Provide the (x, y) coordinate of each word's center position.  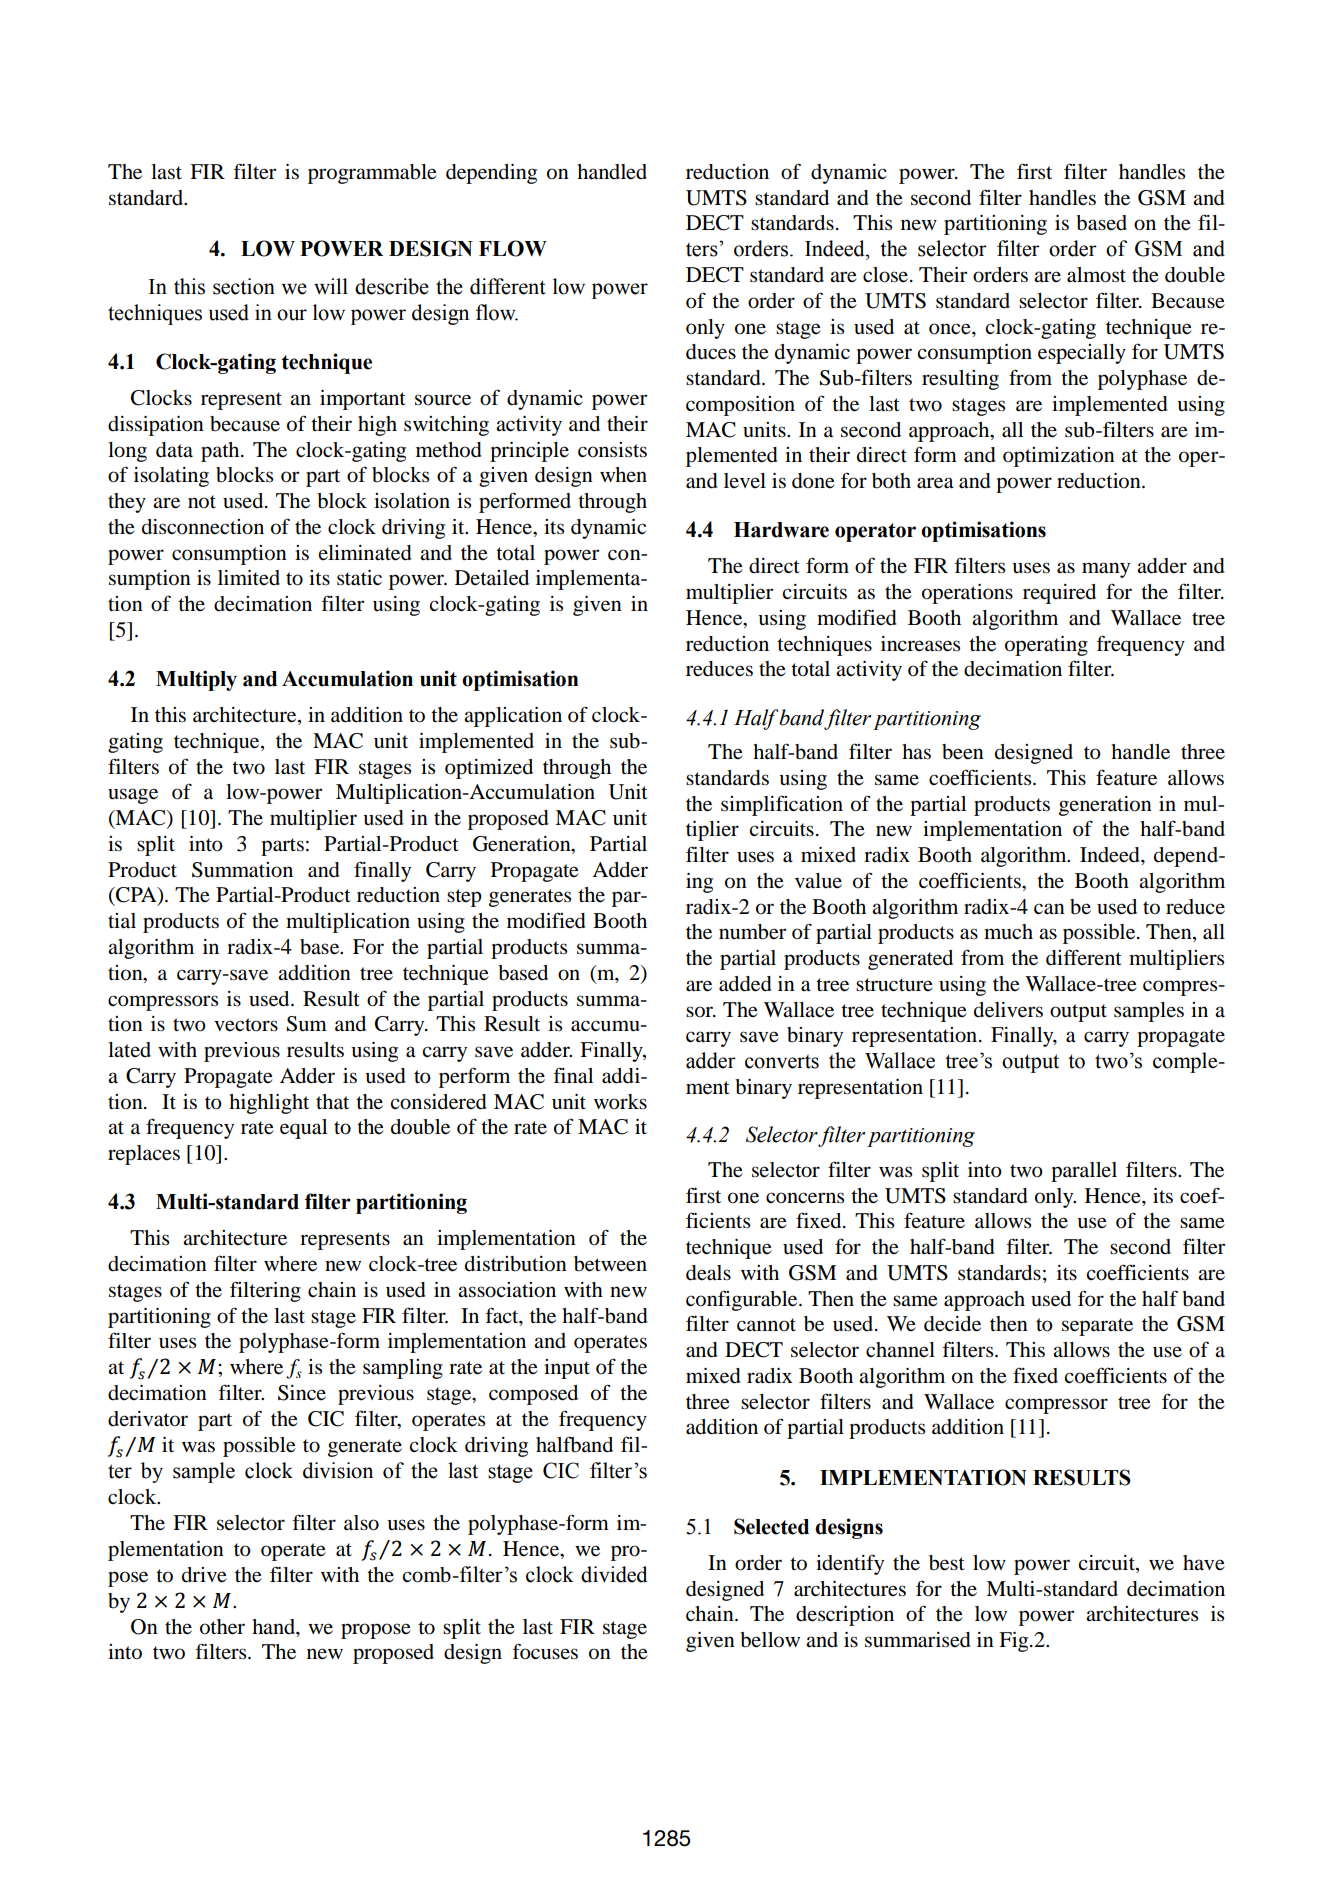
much (1008, 932)
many (1106, 570)
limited (249, 578)
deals (708, 1273)
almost (1096, 275)
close (887, 275)
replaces (144, 1155)
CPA (136, 896)
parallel (1084, 1172)
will (331, 286)
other (222, 1627)
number (752, 932)
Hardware (781, 530)
